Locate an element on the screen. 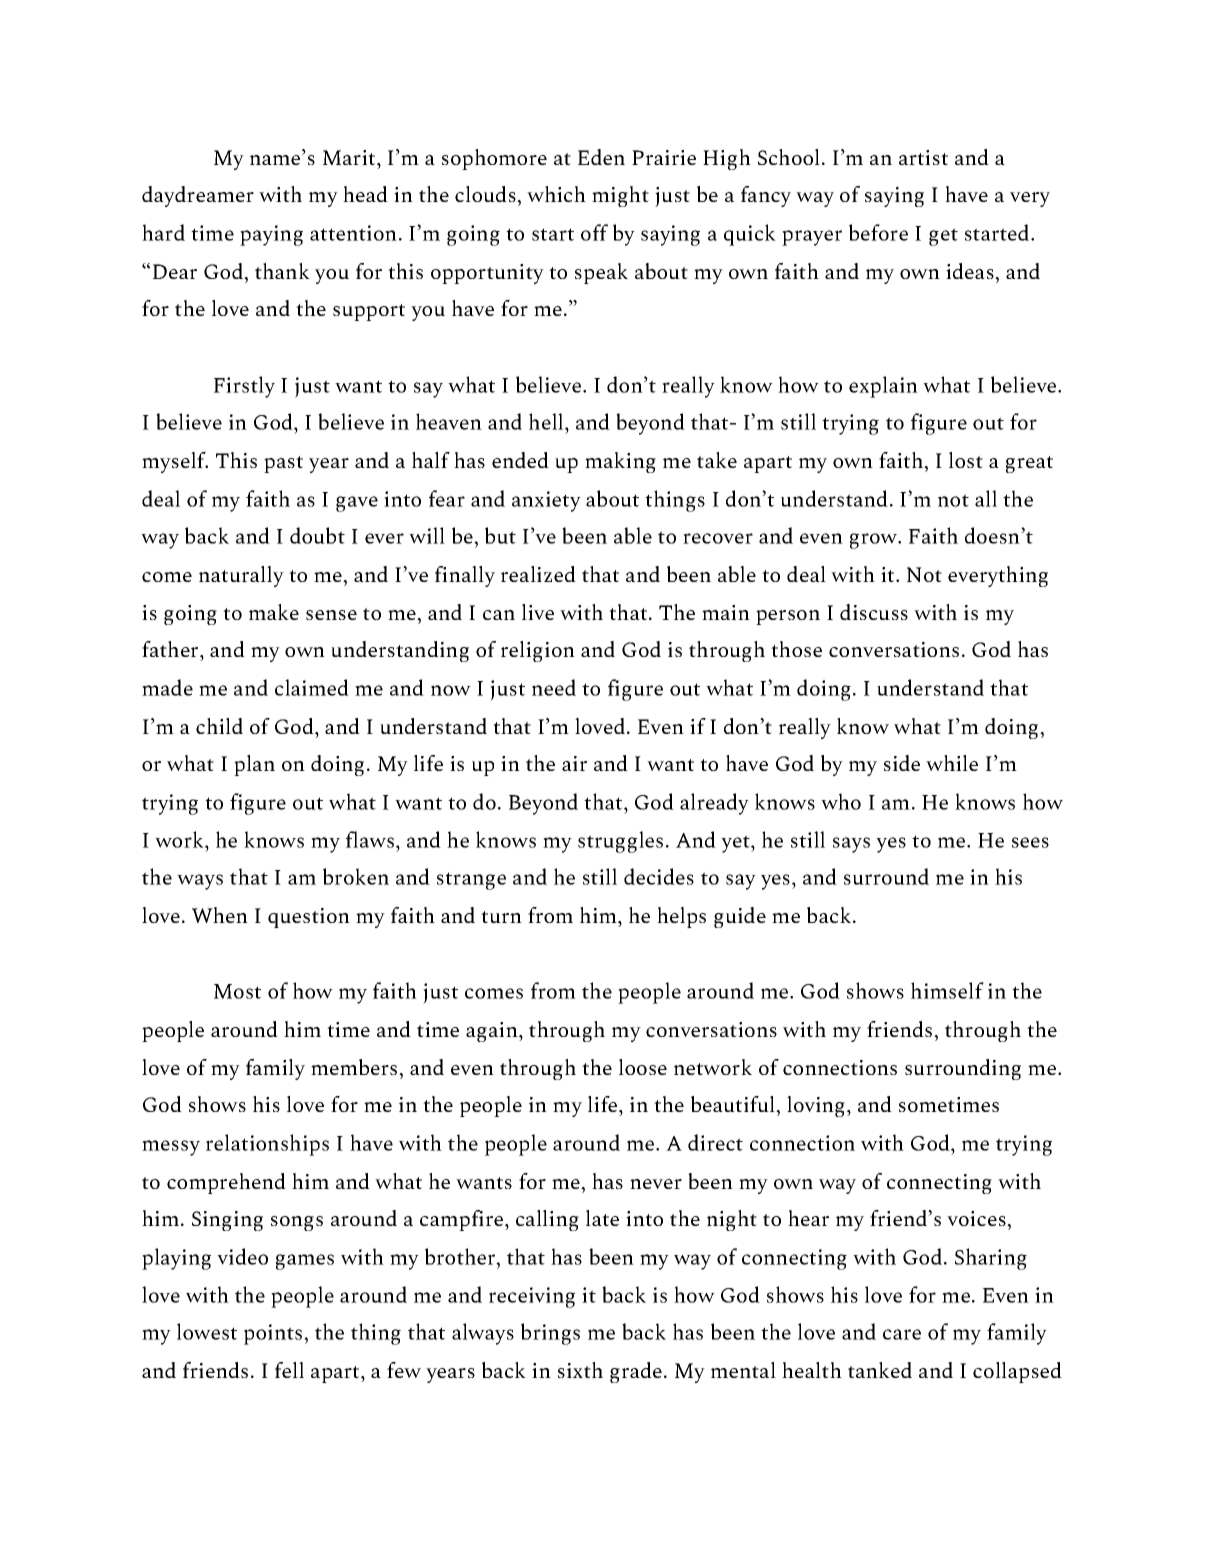 This screenshot has width=1205, height=1560. plan is located at coordinates (254, 765).
